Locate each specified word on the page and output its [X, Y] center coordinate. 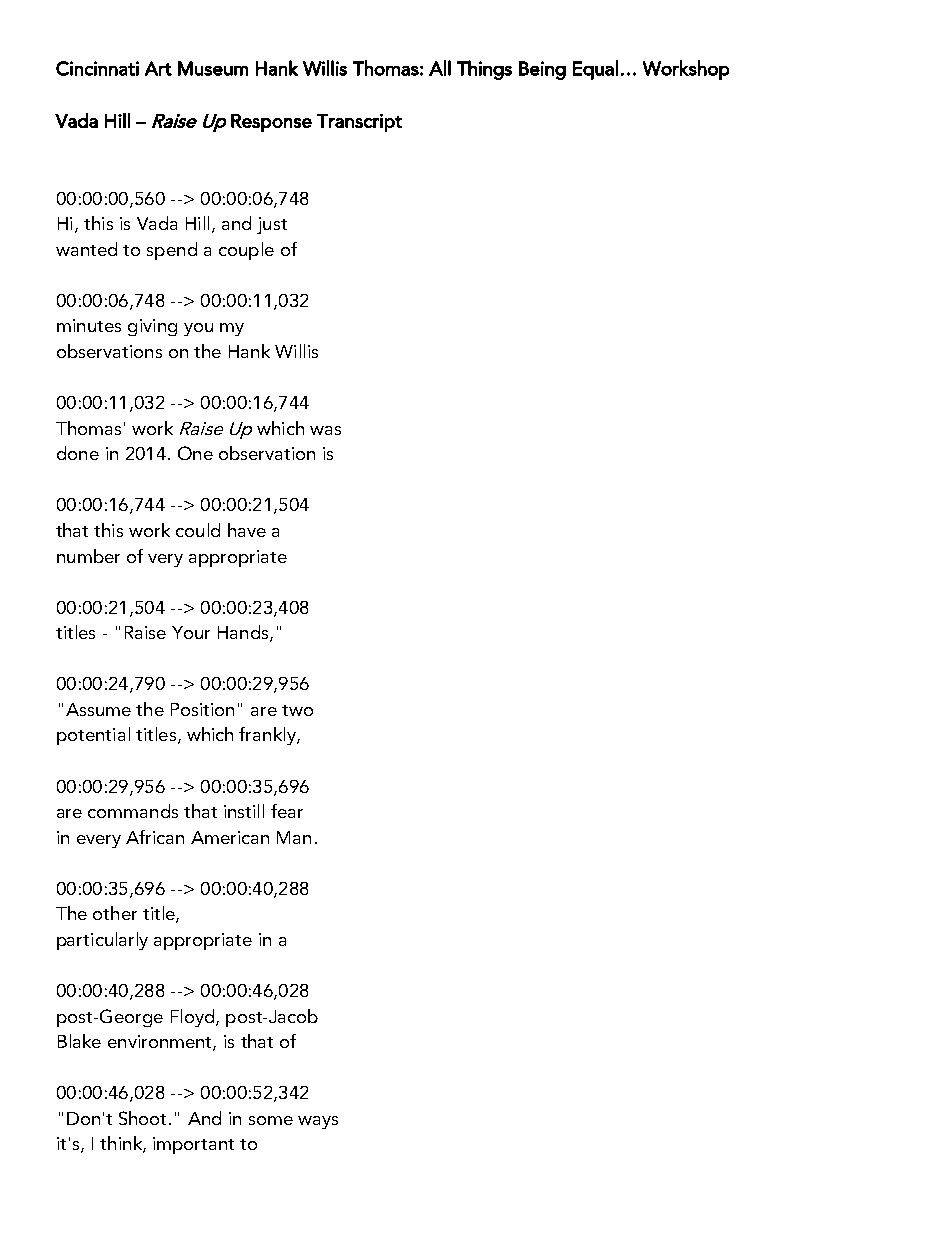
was [325, 430]
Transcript [359, 123]
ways [318, 1122]
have [247, 530]
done [78, 453]
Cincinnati [97, 68]
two [297, 710]
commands [133, 811]
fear [287, 811]
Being [542, 70]
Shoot [144, 1118]
